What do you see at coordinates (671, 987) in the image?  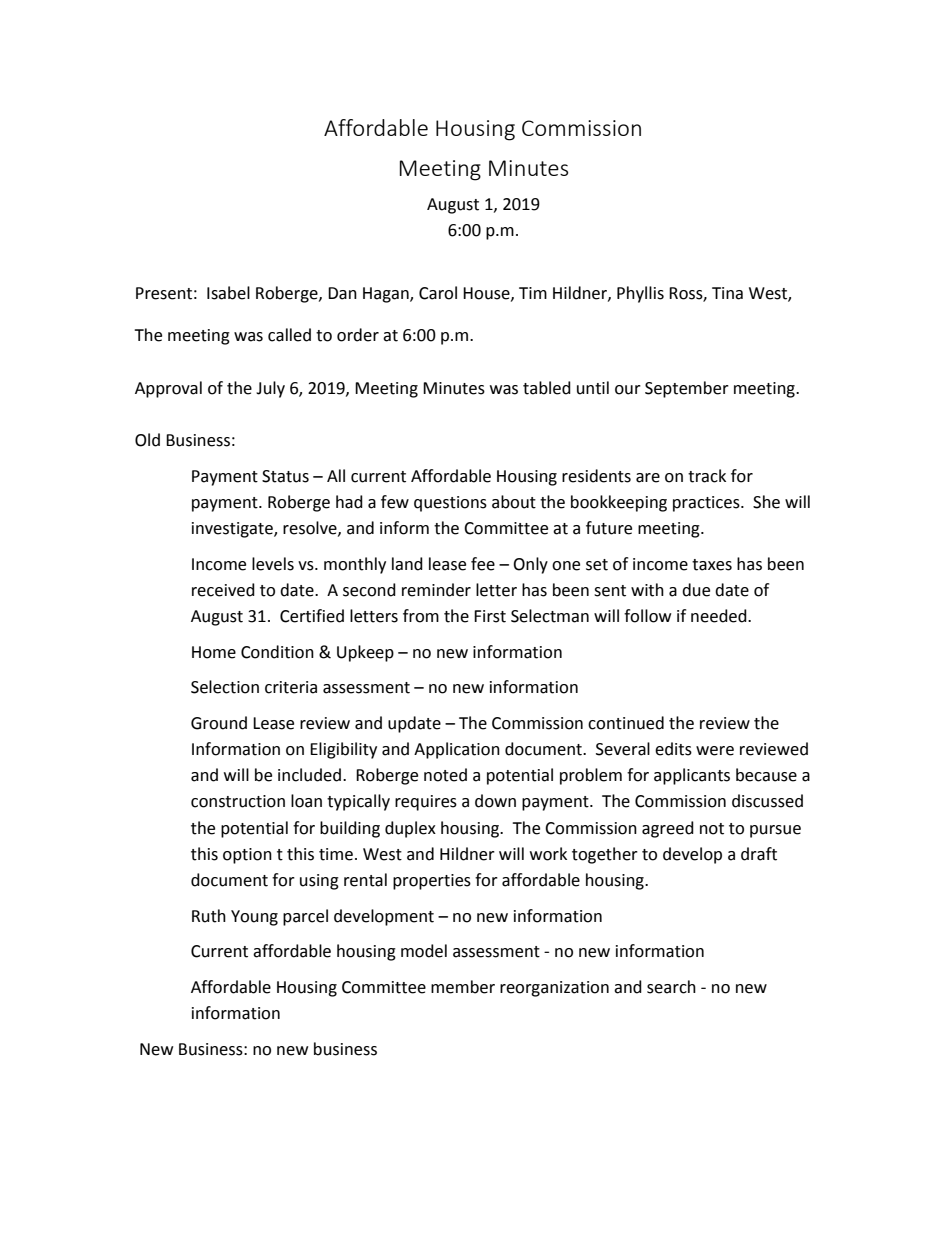 I see `search` at bounding box center [671, 987].
